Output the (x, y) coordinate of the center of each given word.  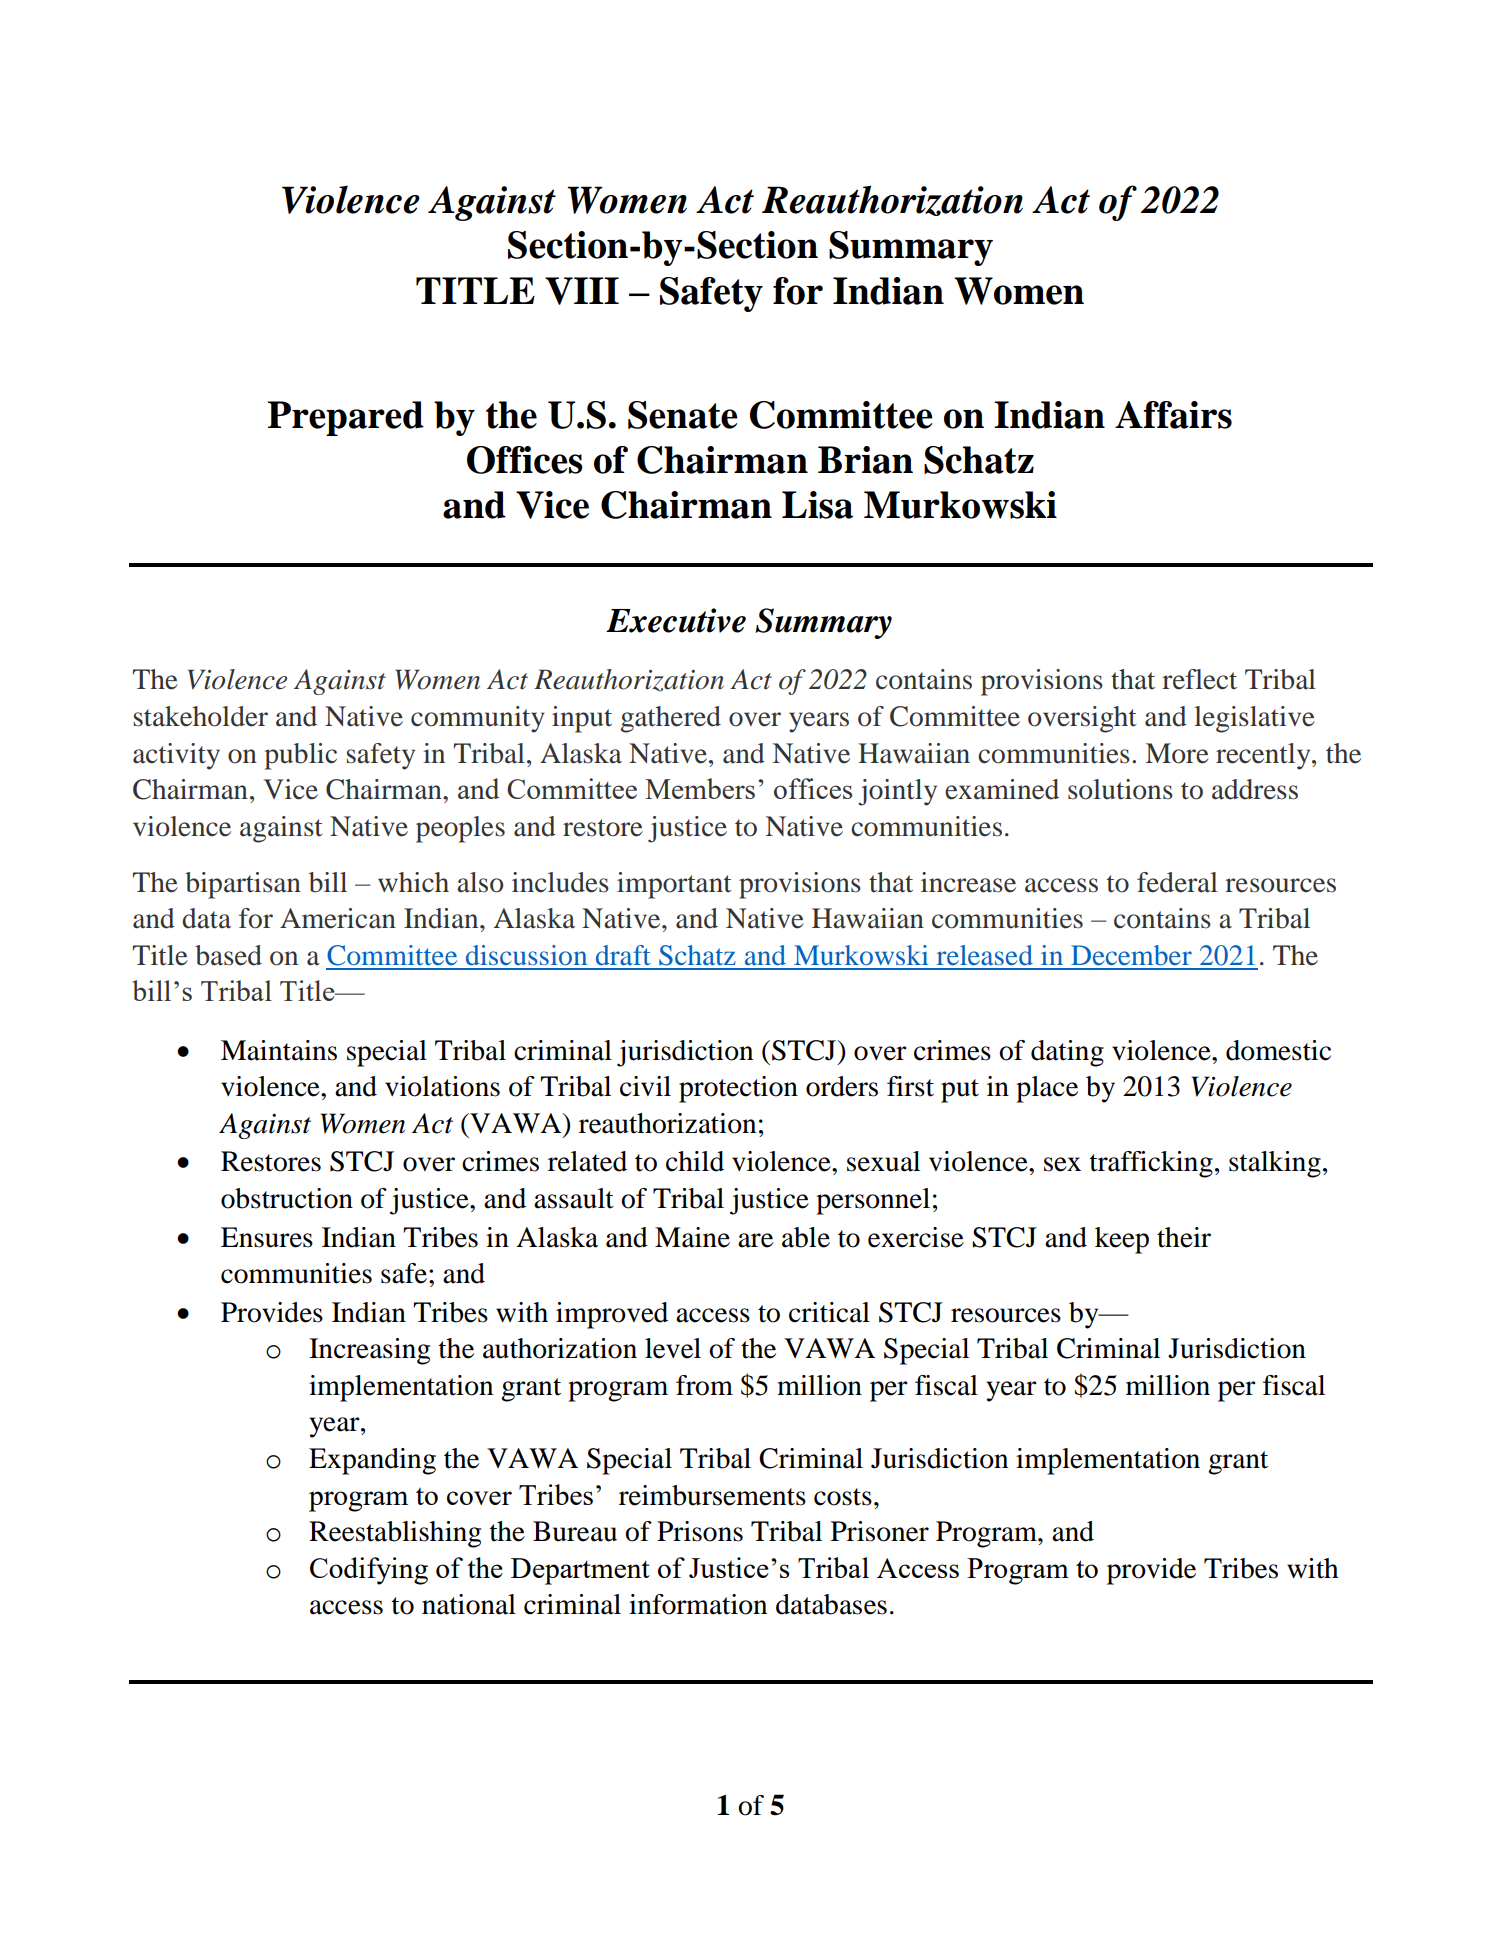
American (338, 918)
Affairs (1173, 415)
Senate (683, 415)
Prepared (346, 418)
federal (1177, 882)
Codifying (369, 1571)
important (674, 885)
